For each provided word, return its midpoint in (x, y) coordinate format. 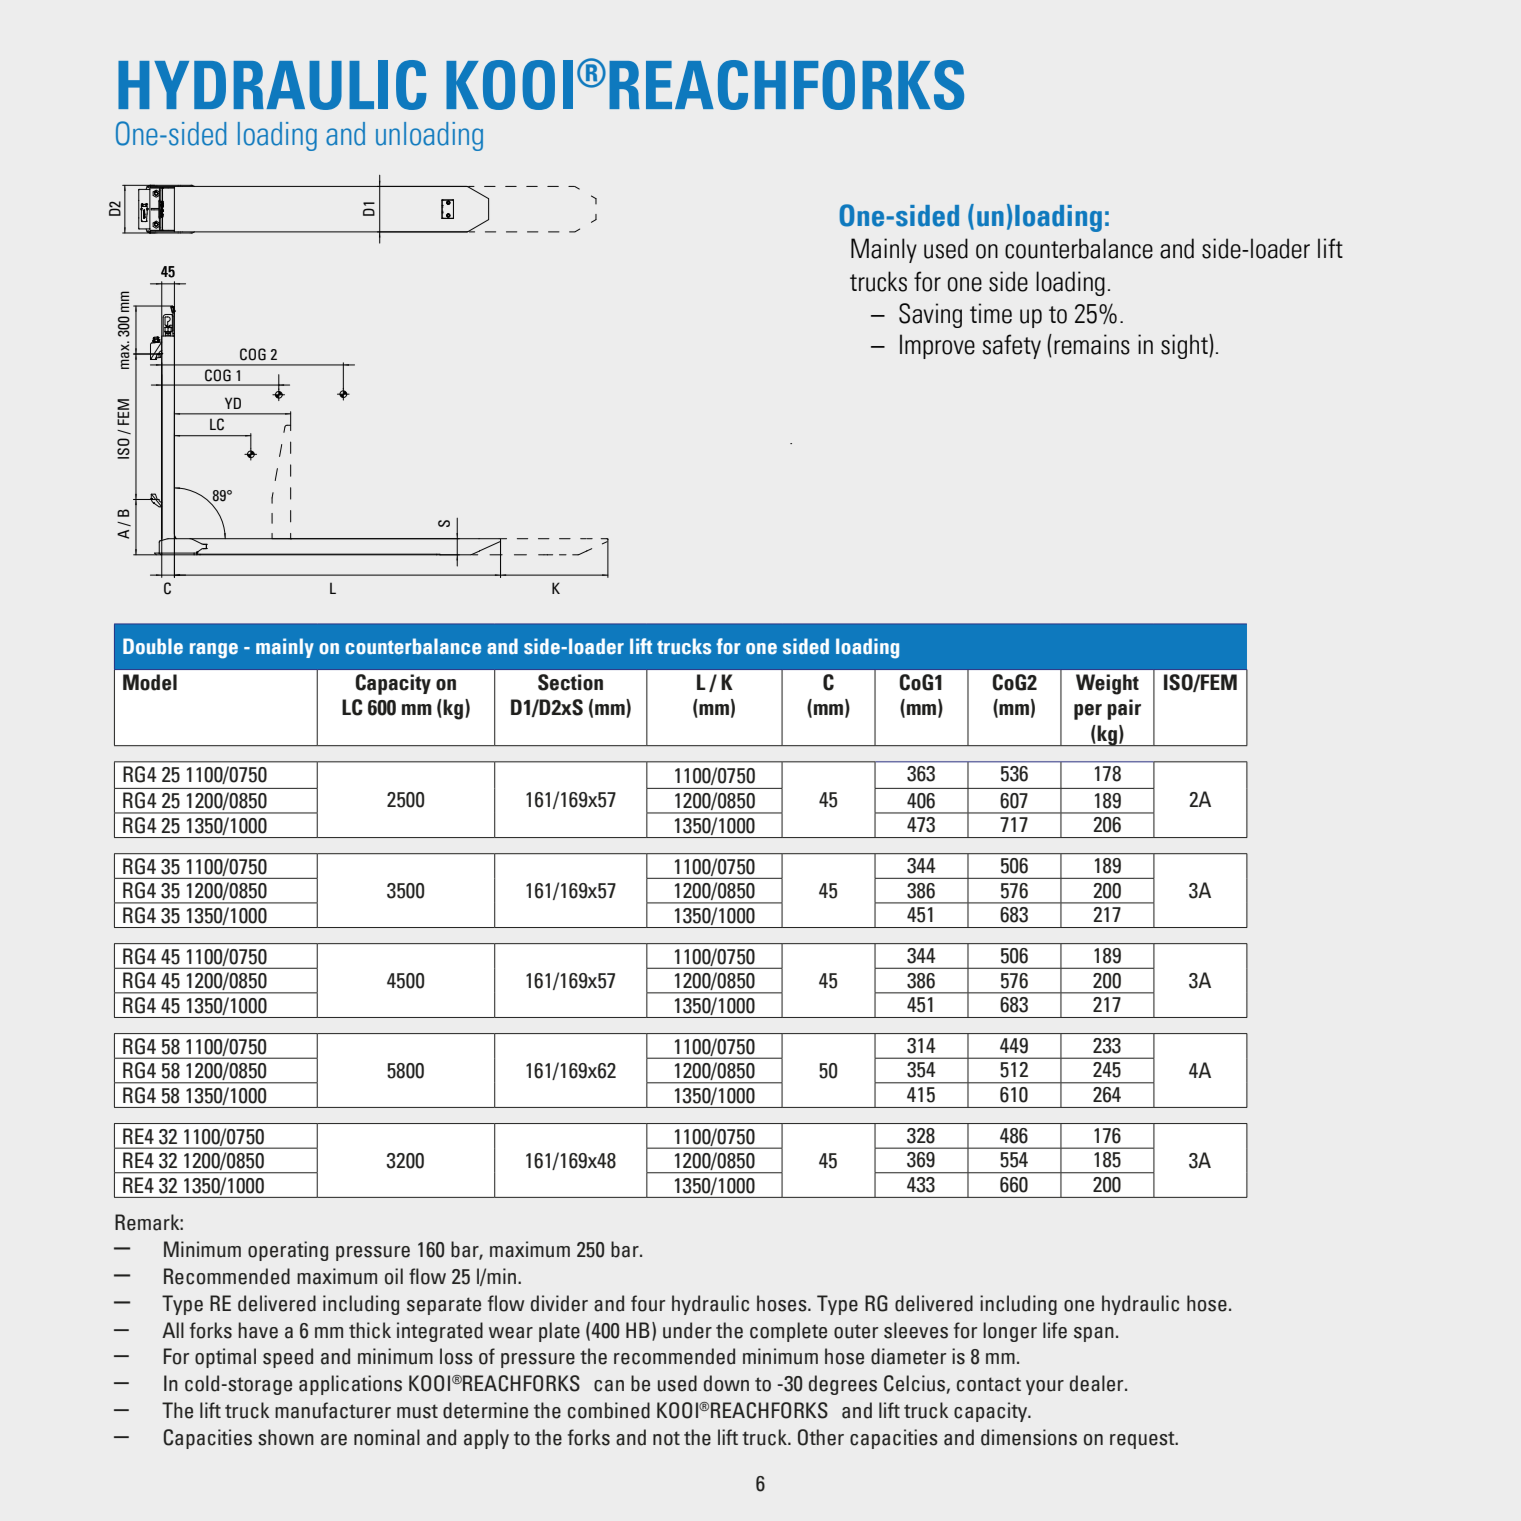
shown (286, 1437)
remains (1092, 344)
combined (609, 1410)
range (214, 651)
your (1045, 1387)
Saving (930, 315)
